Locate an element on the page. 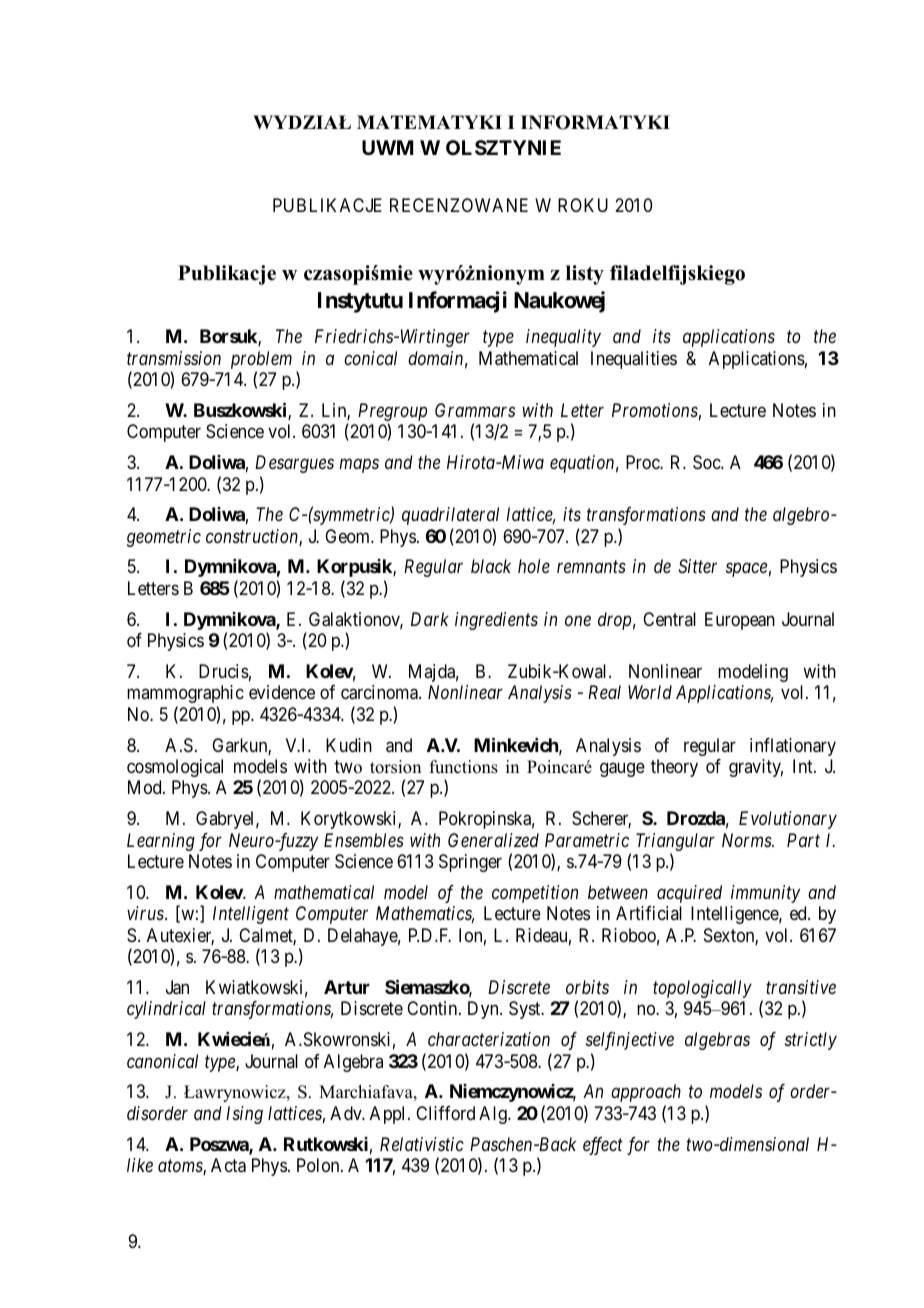 The width and height of the page is (924, 1308). Acta is located at coordinates (228, 1165).
